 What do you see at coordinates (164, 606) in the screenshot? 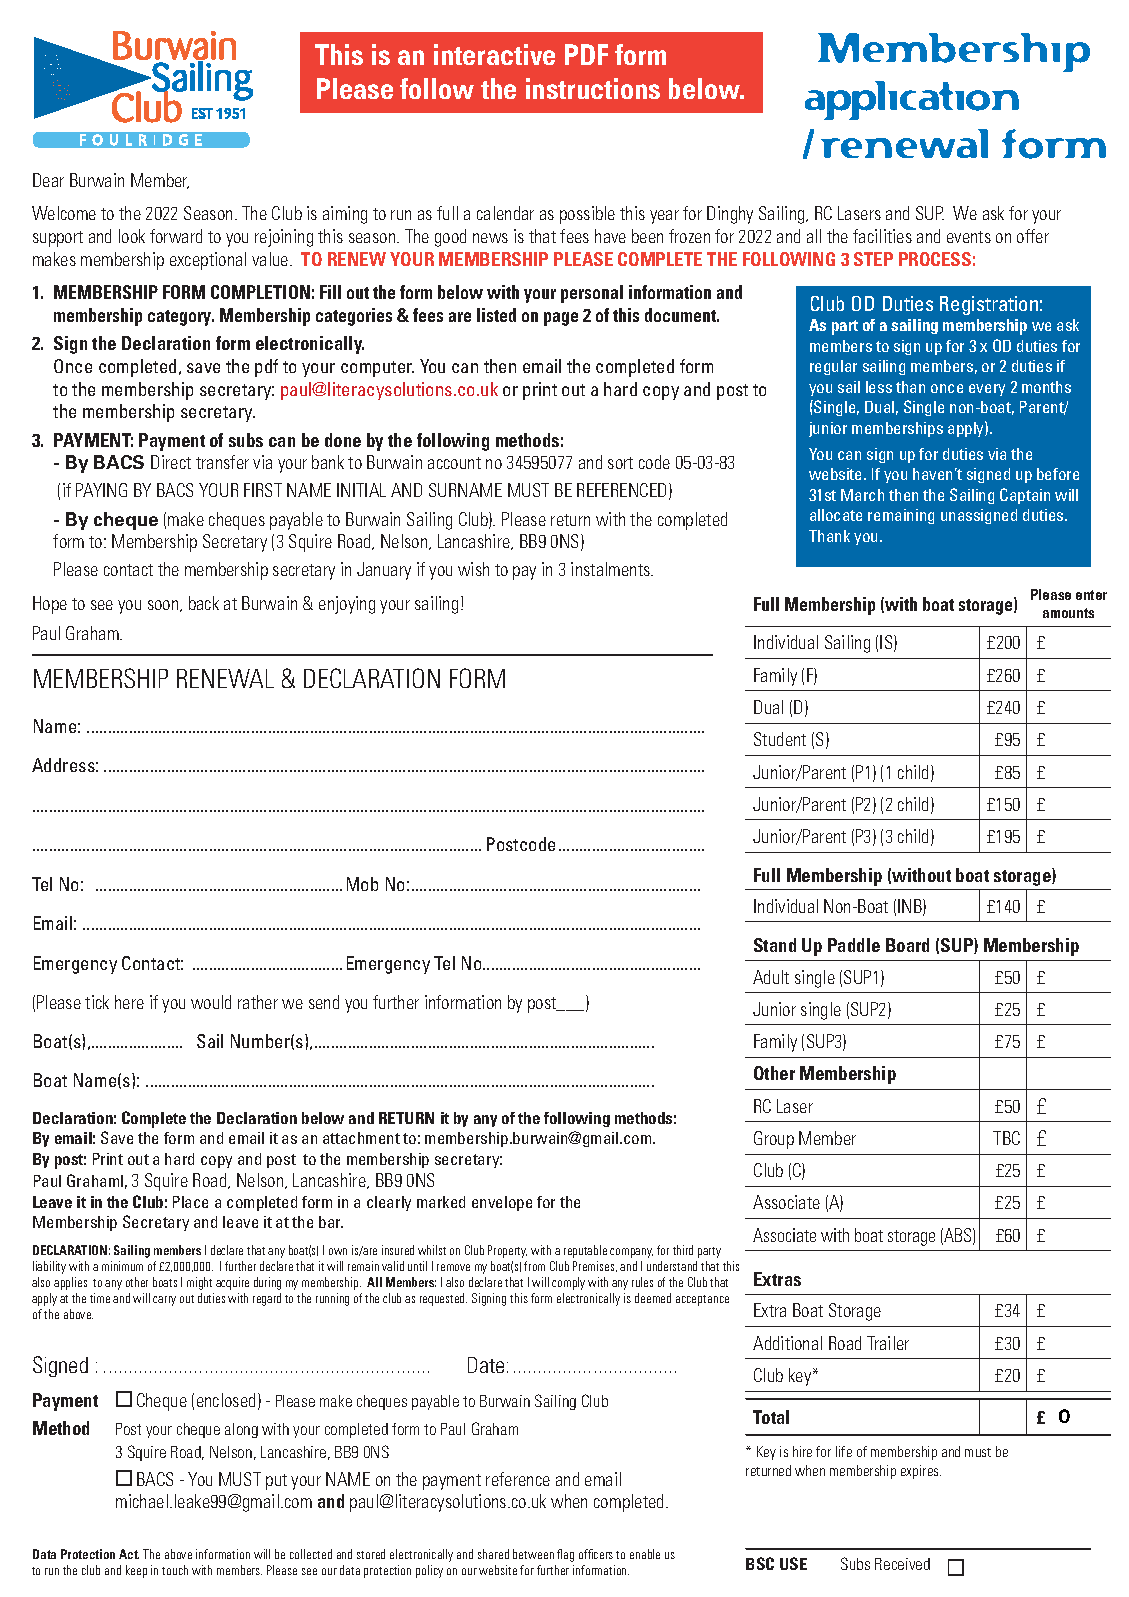
I see `soon` at bounding box center [164, 606].
